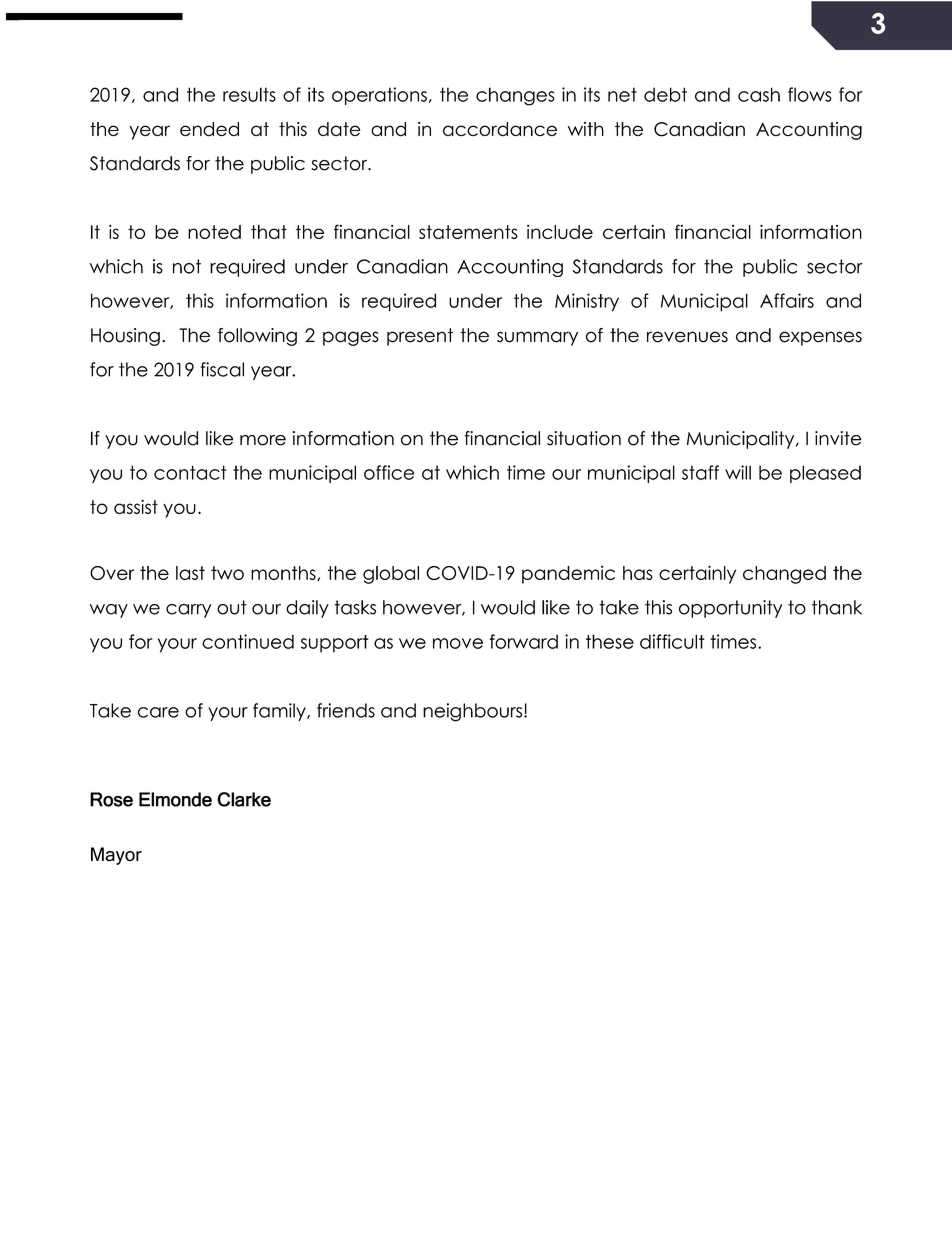 The height and width of the image is (1233, 952). I want to click on continued, so click(248, 641).
